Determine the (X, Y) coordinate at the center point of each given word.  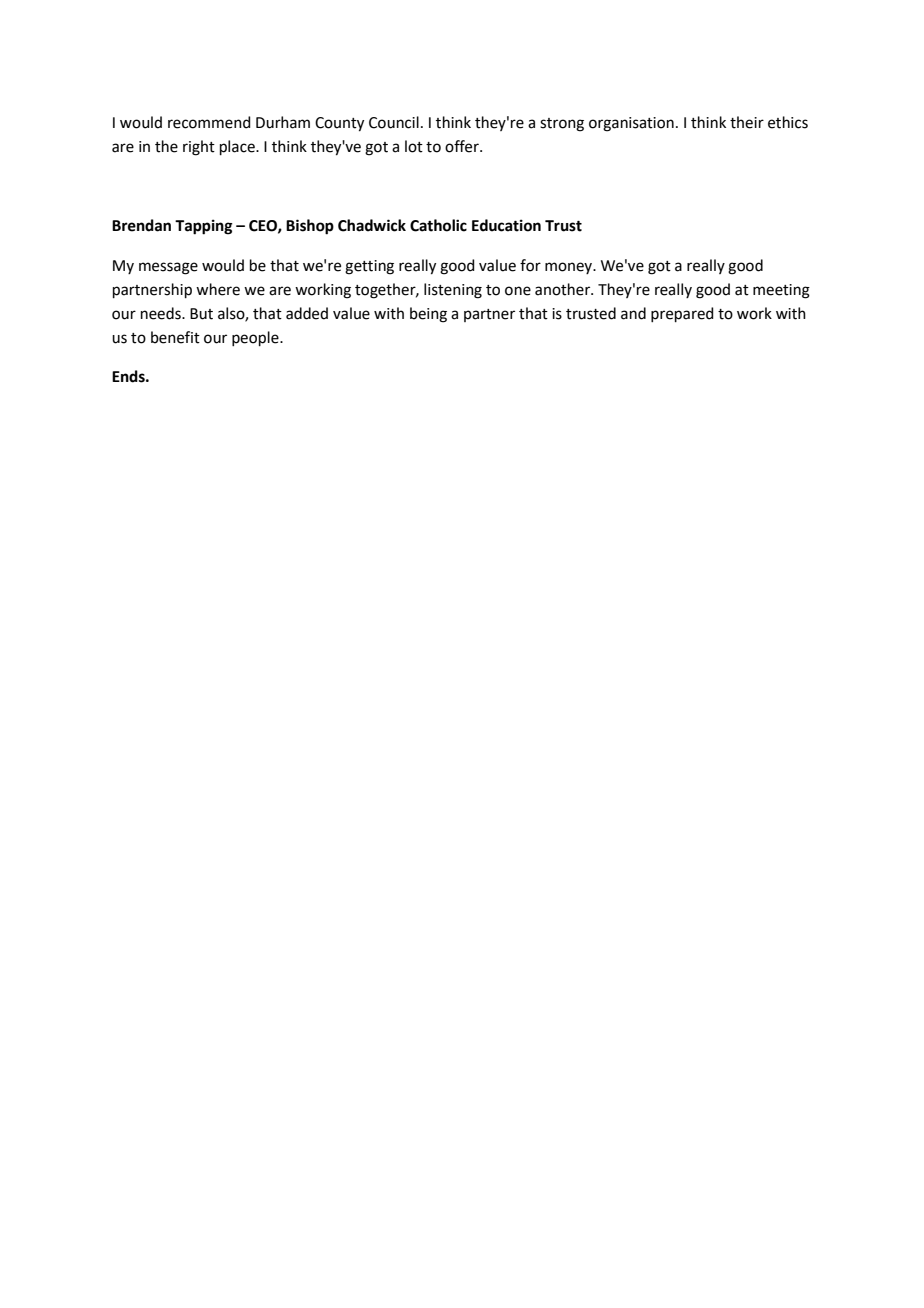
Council (394, 122)
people (256, 338)
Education (506, 225)
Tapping (204, 227)
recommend (209, 122)
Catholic (438, 225)
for (530, 265)
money (569, 268)
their (747, 122)
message (168, 268)
